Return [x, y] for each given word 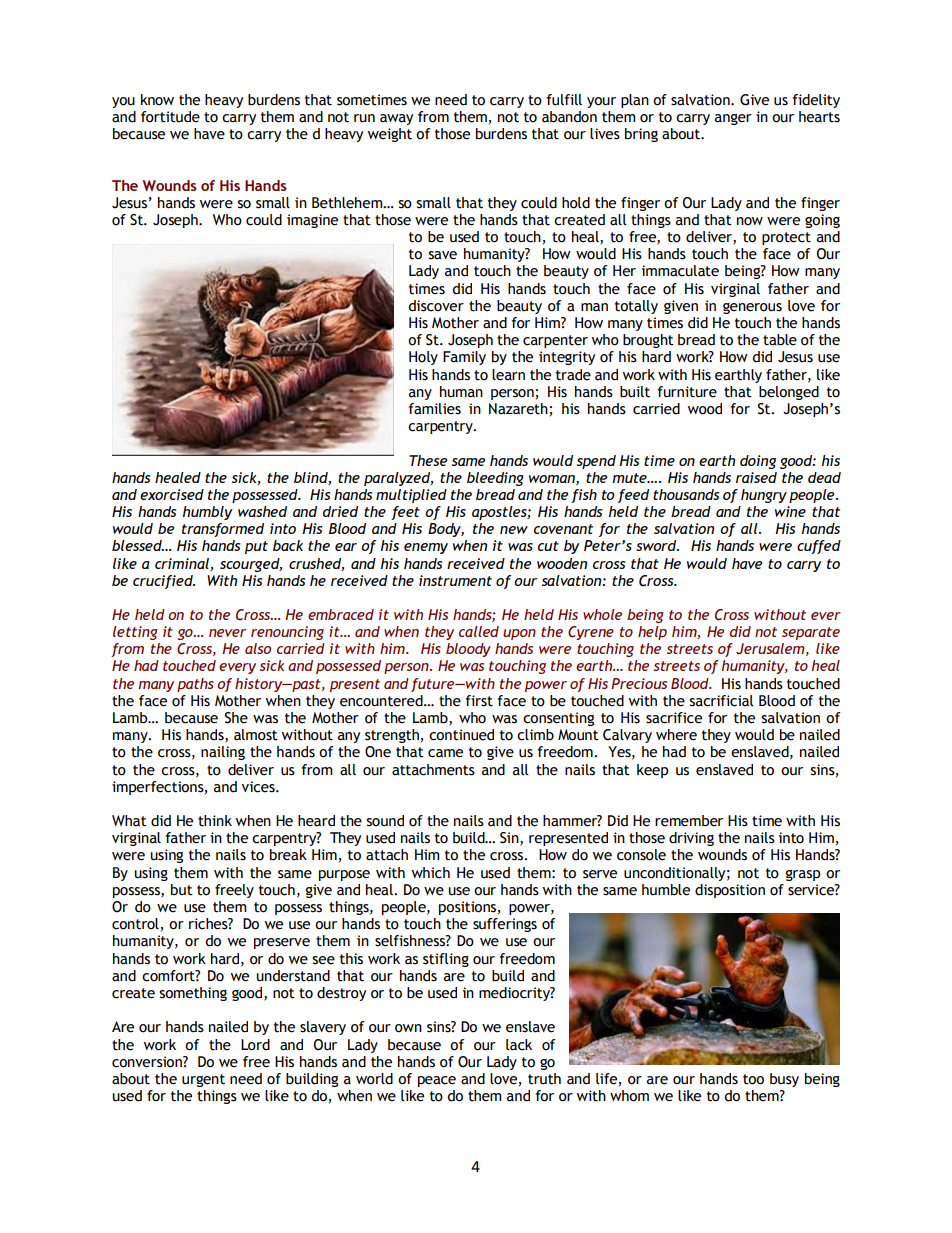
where [676, 735]
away [396, 119]
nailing [223, 753]
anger [733, 119]
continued [461, 735]
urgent [203, 1080]
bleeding [495, 479]
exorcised [172, 494]
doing [758, 462]
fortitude [170, 117]
